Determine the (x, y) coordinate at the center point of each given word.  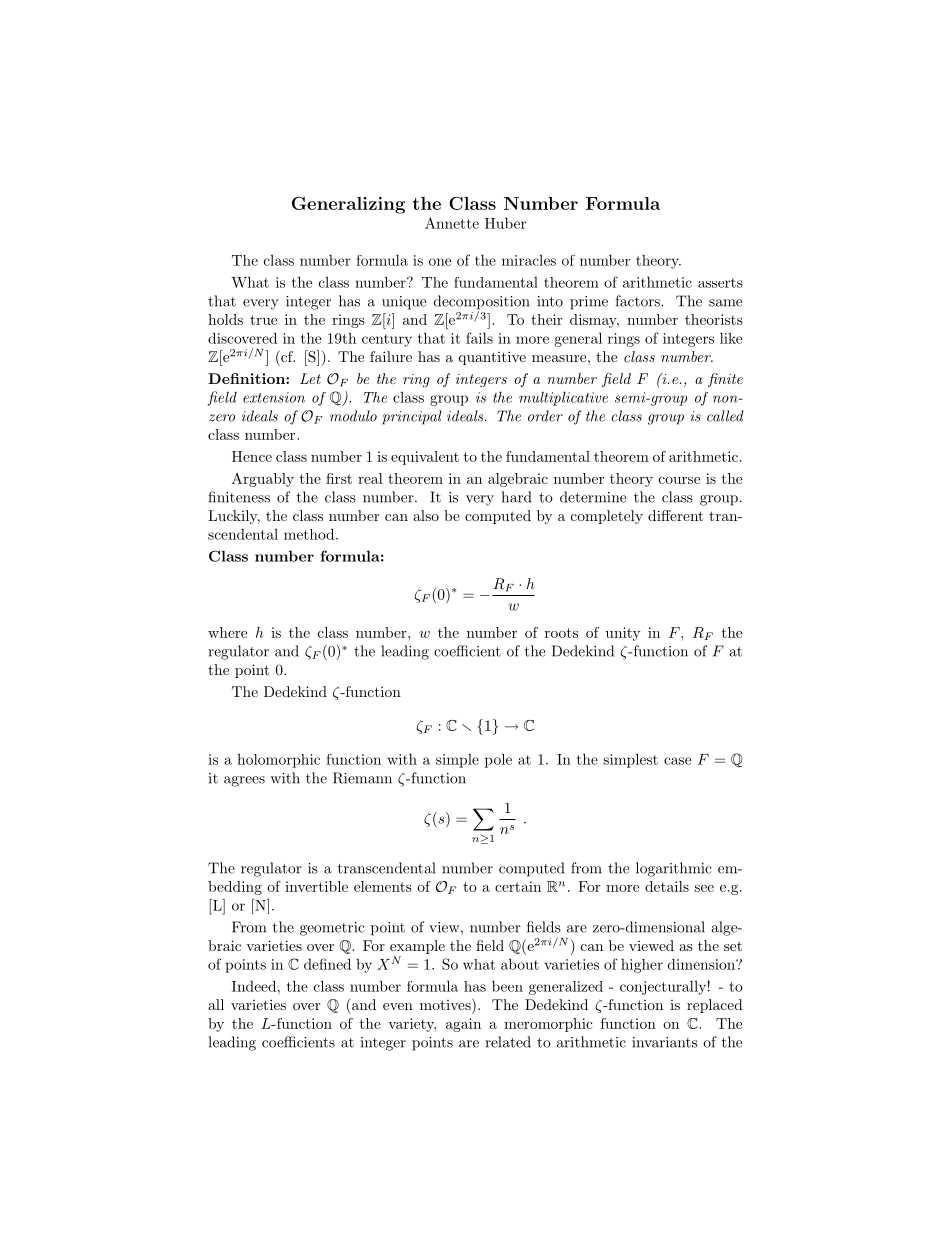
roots (561, 633)
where (227, 632)
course (679, 480)
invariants (664, 1042)
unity (623, 634)
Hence (252, 456)
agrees (244, 781)
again (463, 1025)
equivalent (425, 458)
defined (327, 964)
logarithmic (674, 869)
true (263, 320)
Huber (505, 223)
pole (498, 760)
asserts (720, 283)
